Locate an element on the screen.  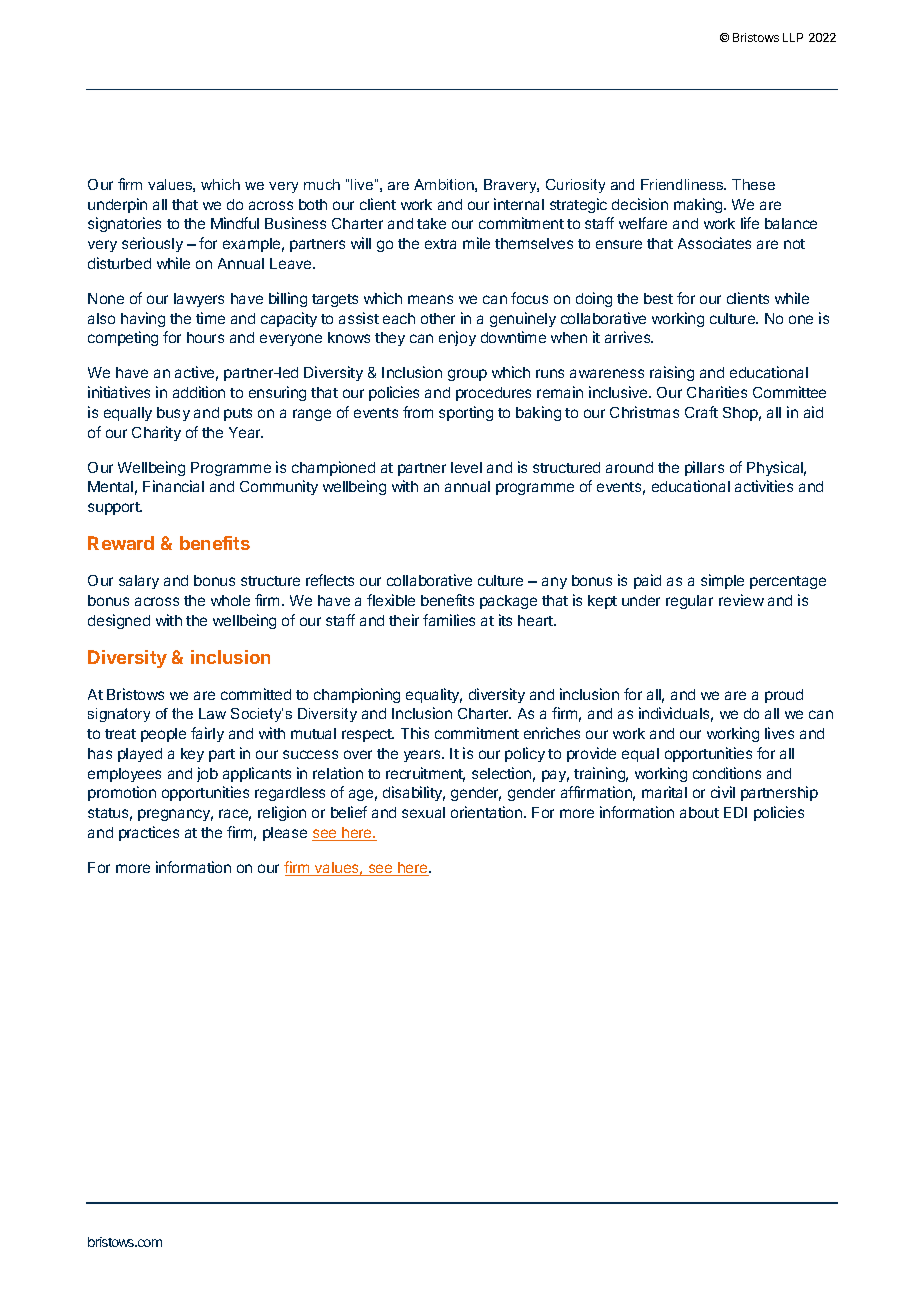
Curiosity is located at coordinates (575, 186).
